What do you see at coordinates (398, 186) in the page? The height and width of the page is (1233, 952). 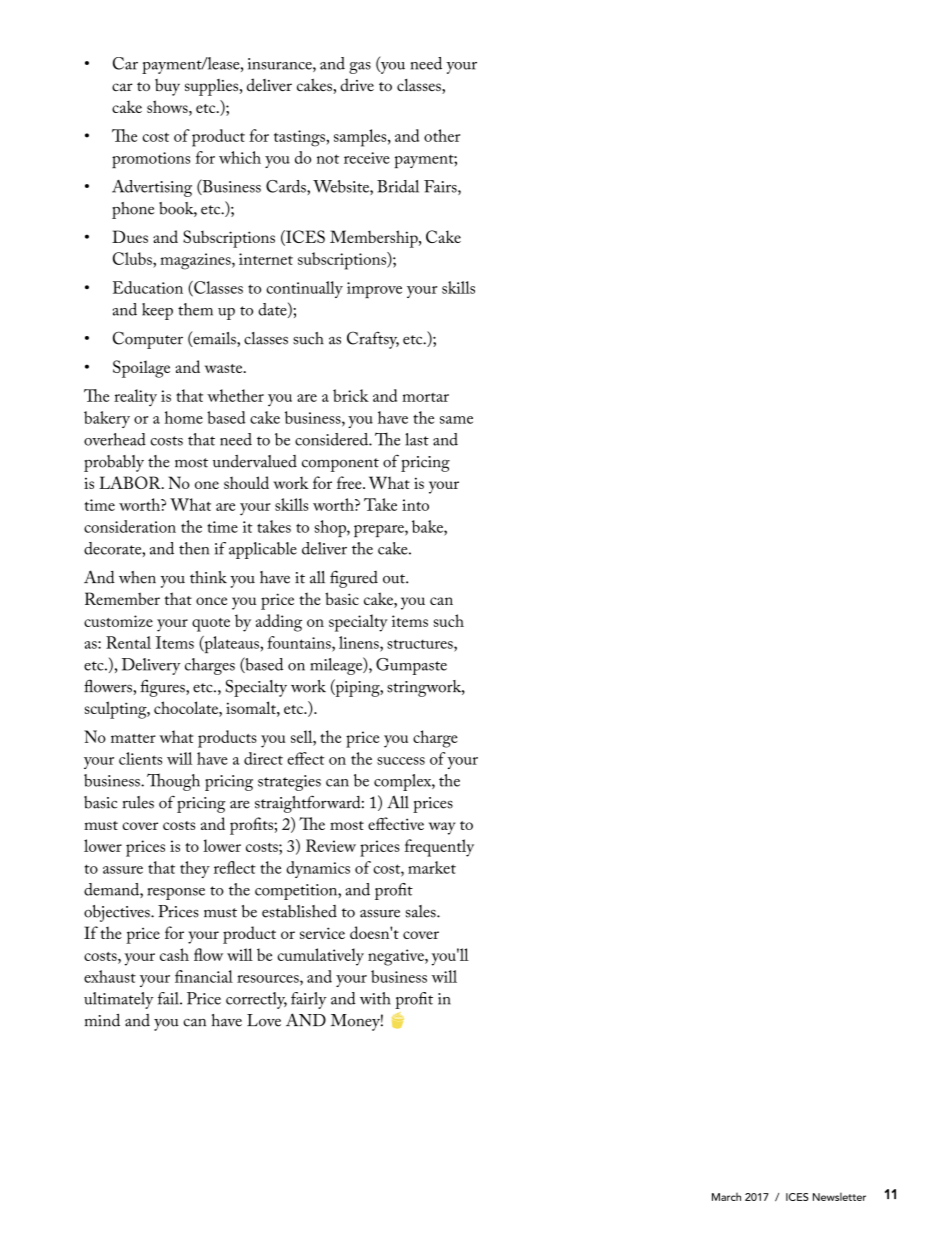 I see `Bridal` at bounding box center [398, 186].
